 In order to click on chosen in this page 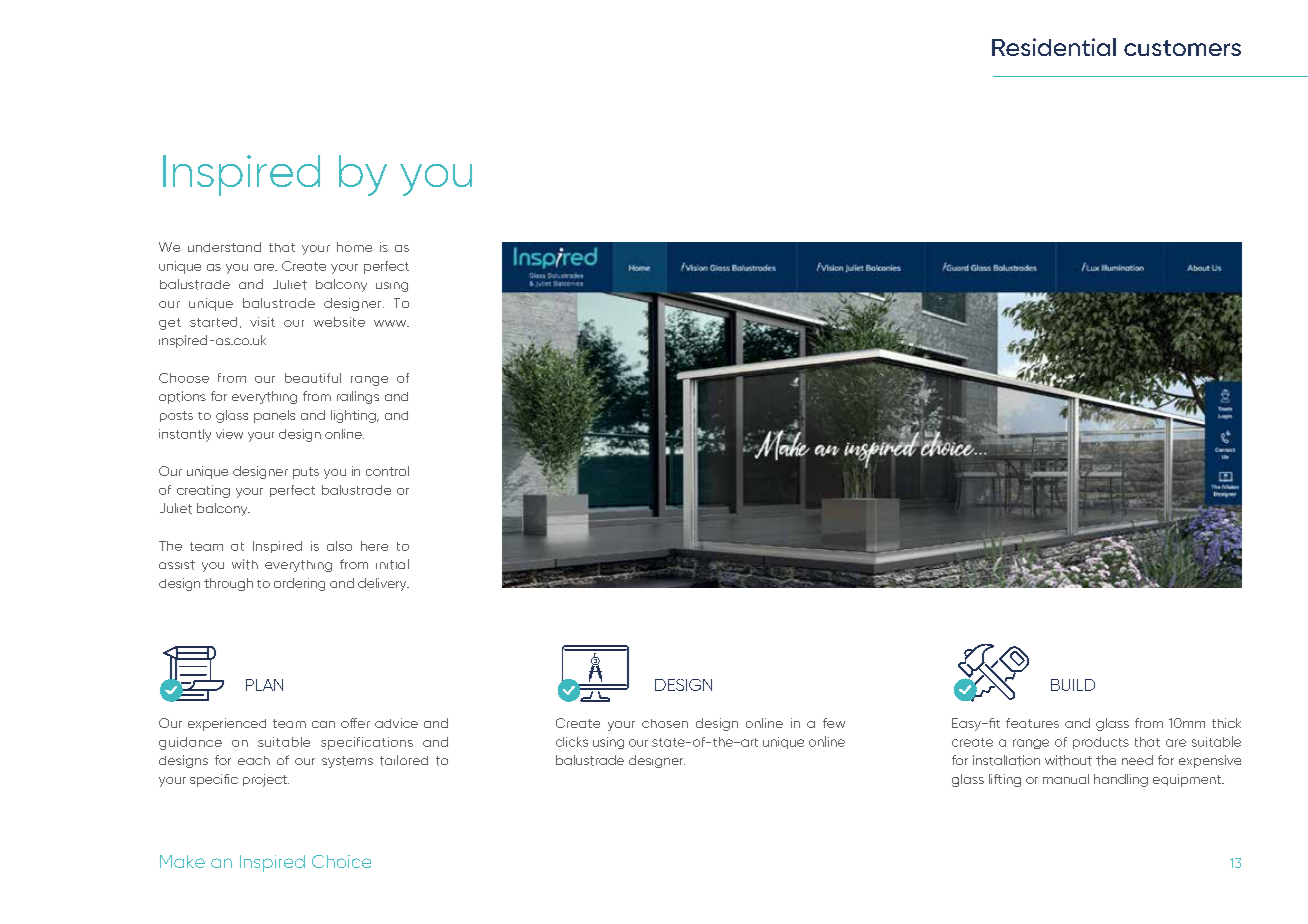, I will do `click(665, 723)`.
